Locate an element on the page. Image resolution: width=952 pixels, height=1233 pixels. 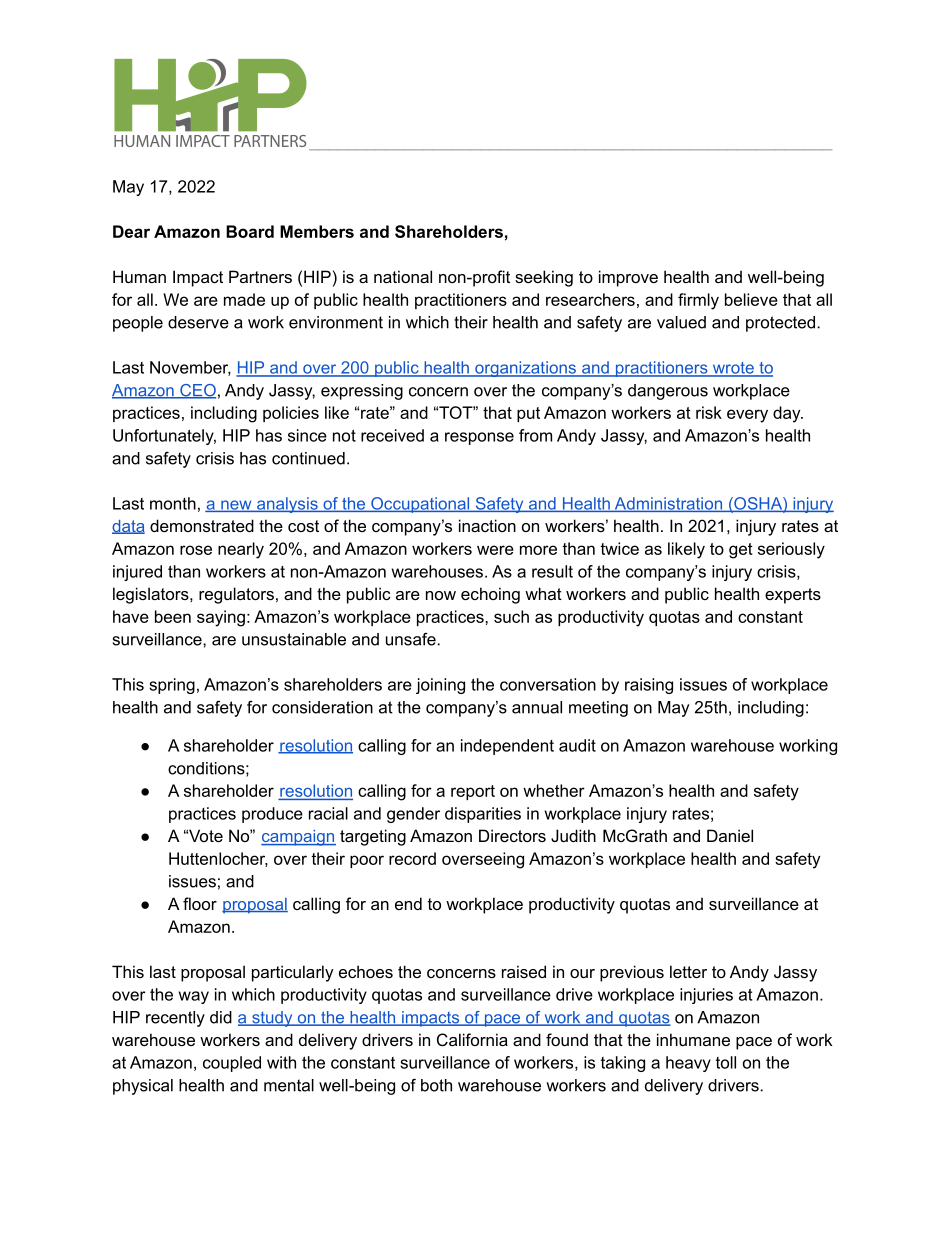
inaction is located at coordinates (487, 525).
